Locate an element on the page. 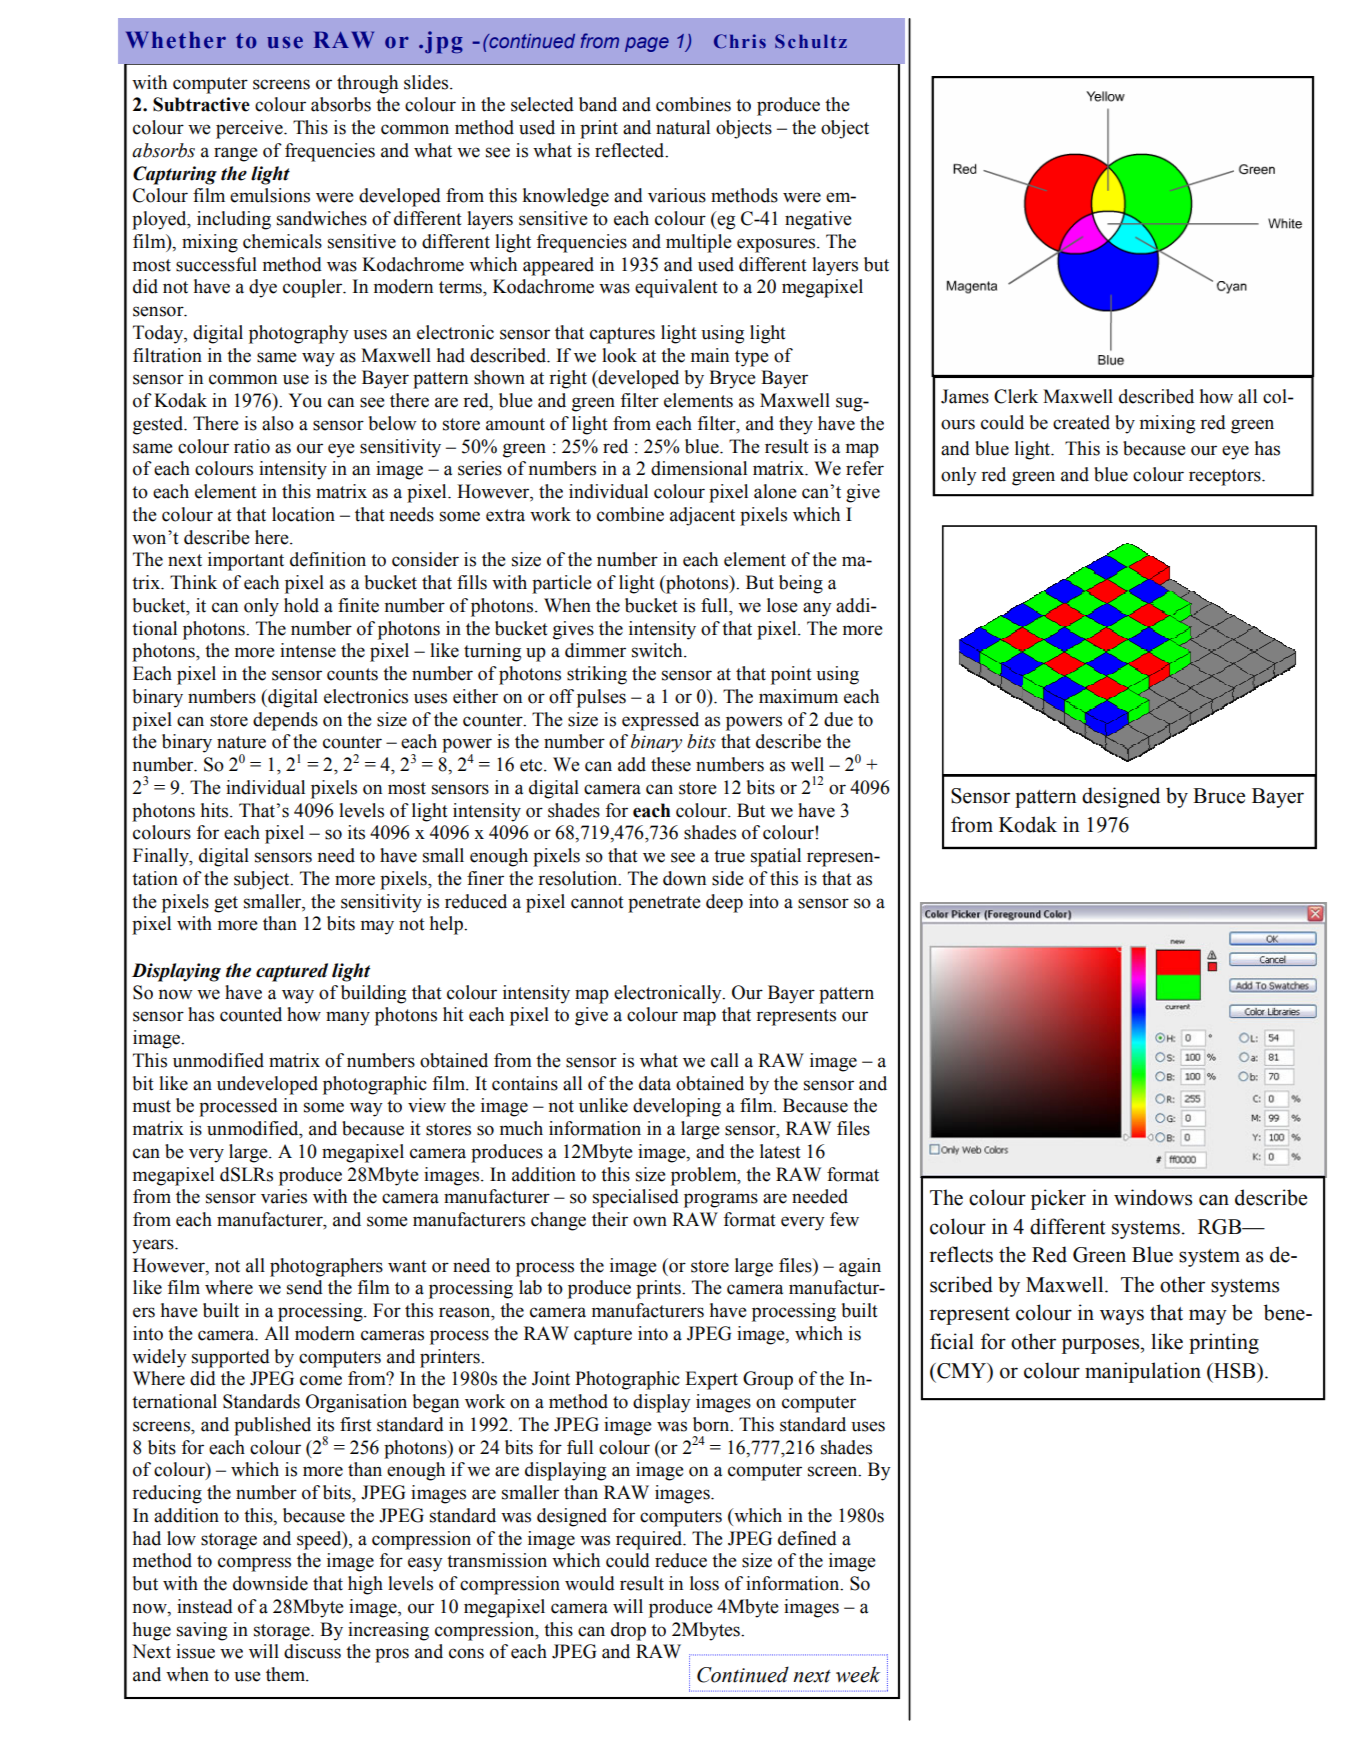 Image resolution: width=1345 pixels, height=1741 pixels. hold is located at coordinates (301, 605).
